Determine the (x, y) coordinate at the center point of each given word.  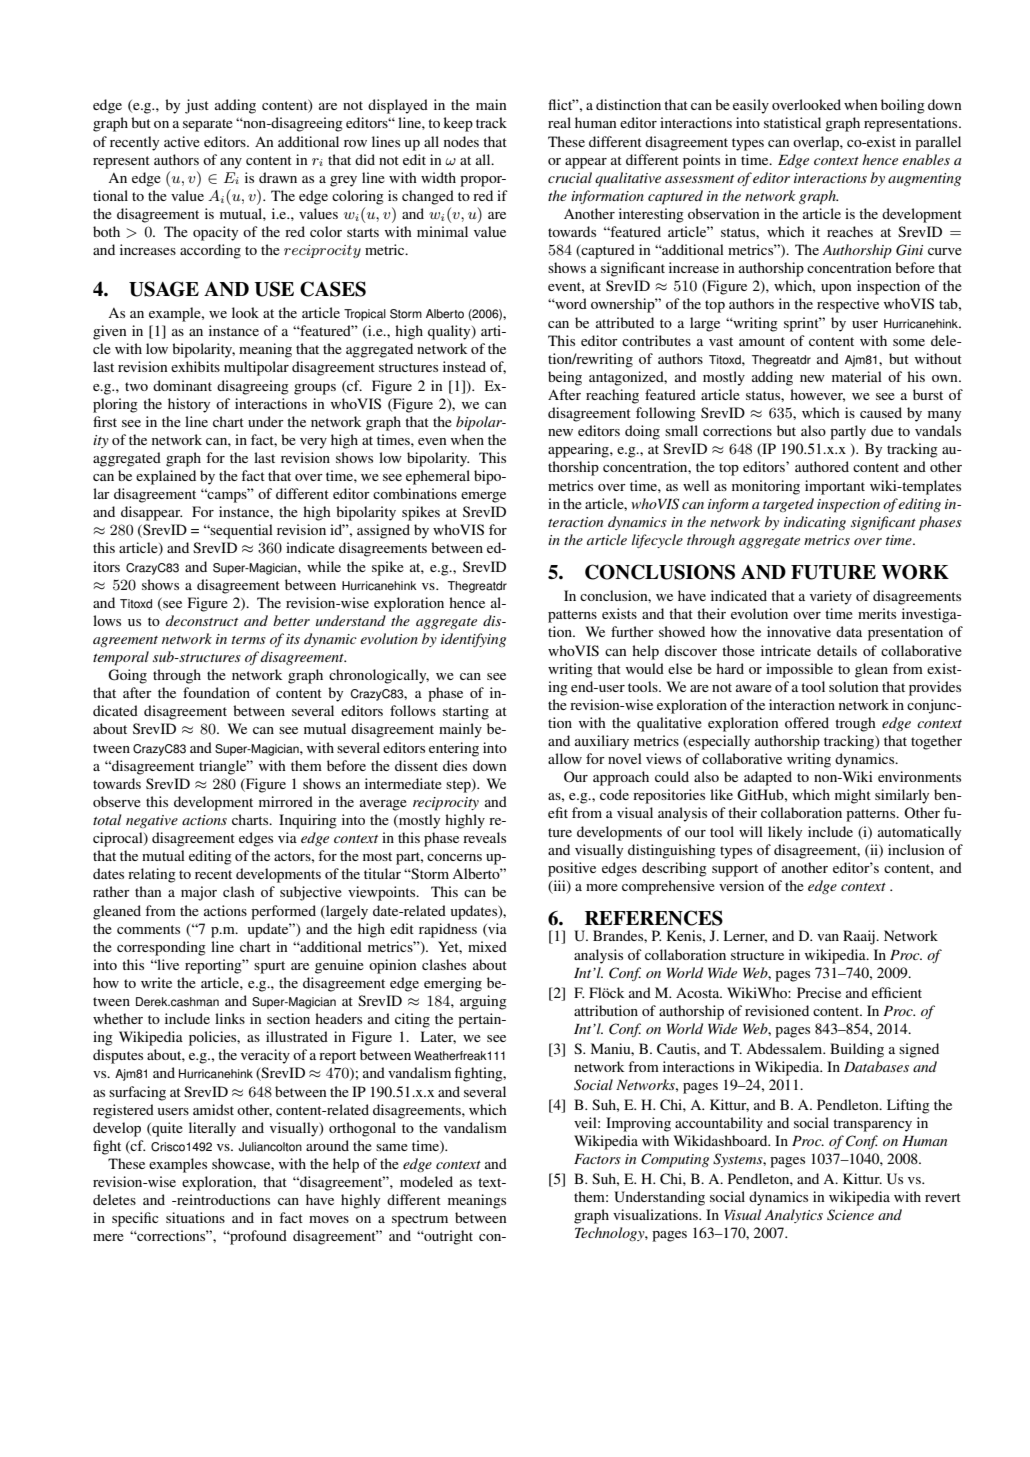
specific (135, 1219)
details (837, 650)
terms (249, 640)
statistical (792, 122)
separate (208, 125)
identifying (473, 640)
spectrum (420, 1220)
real (559, 122)
